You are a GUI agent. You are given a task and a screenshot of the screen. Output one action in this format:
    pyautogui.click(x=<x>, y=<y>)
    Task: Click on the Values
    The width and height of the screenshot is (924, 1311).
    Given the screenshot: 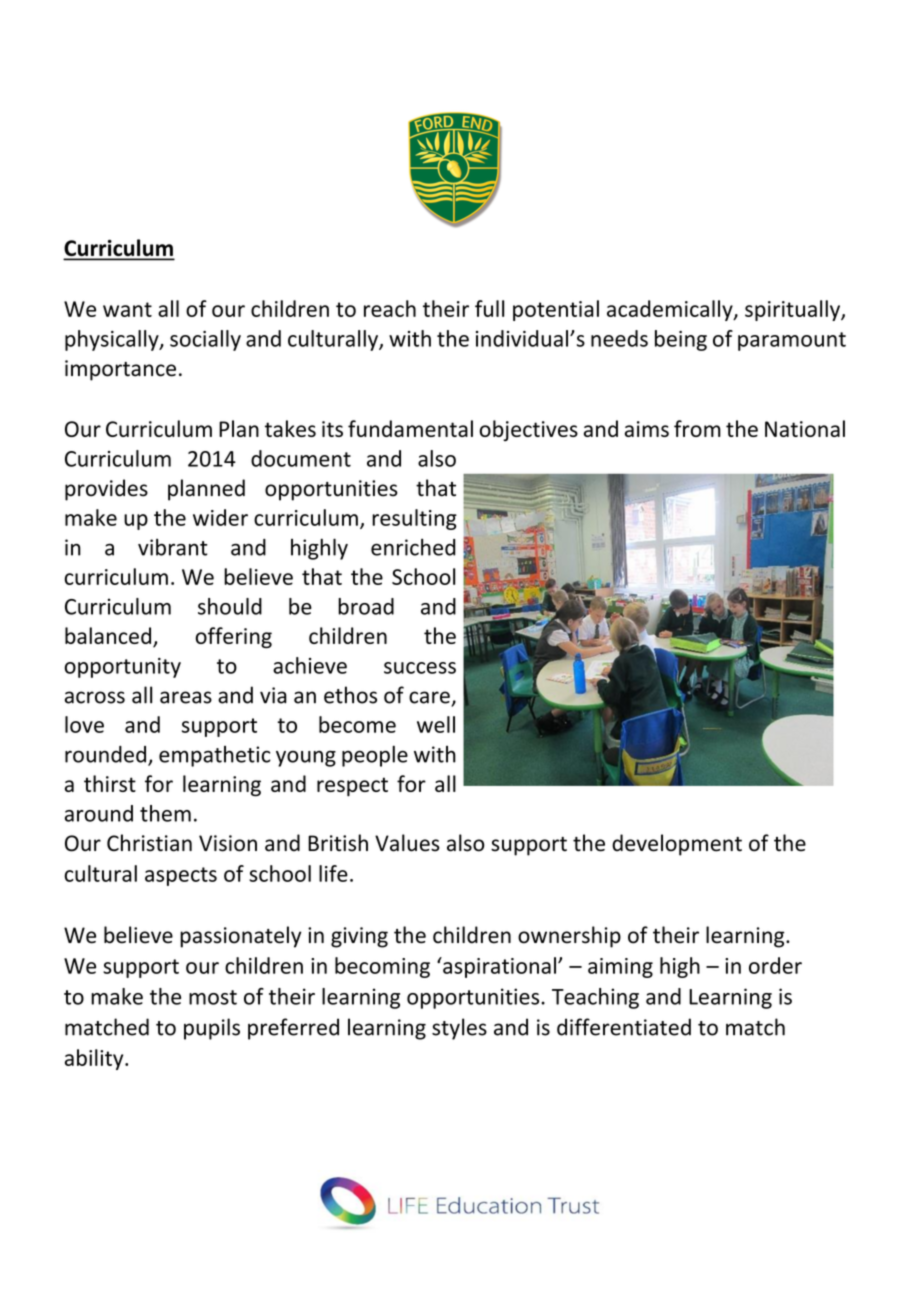 What is the action you would take?
    pyautogui.click(x=407, y=843)
